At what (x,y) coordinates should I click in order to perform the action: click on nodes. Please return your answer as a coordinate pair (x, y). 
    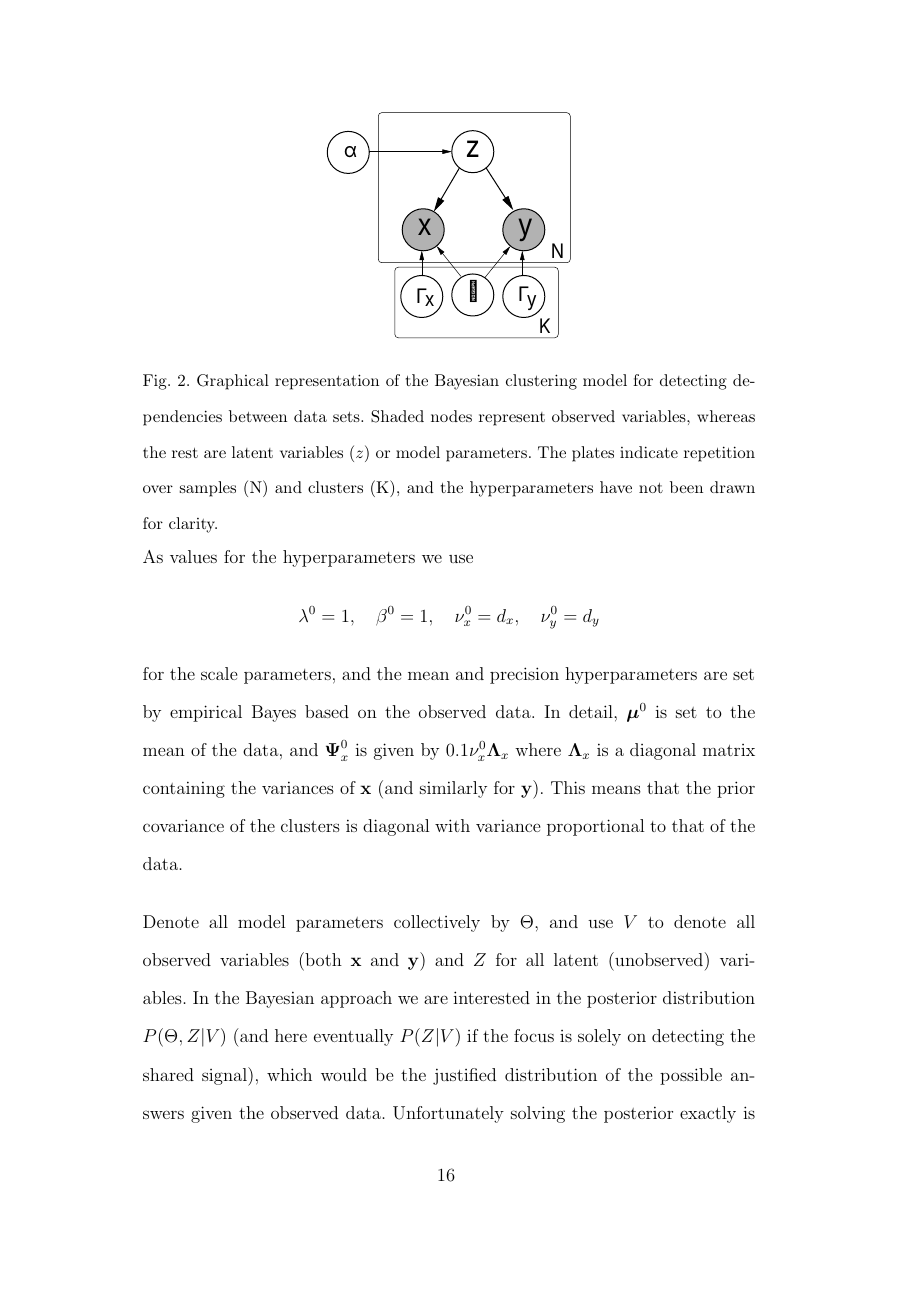
    Looking at the image, I should click on (451, 416).
